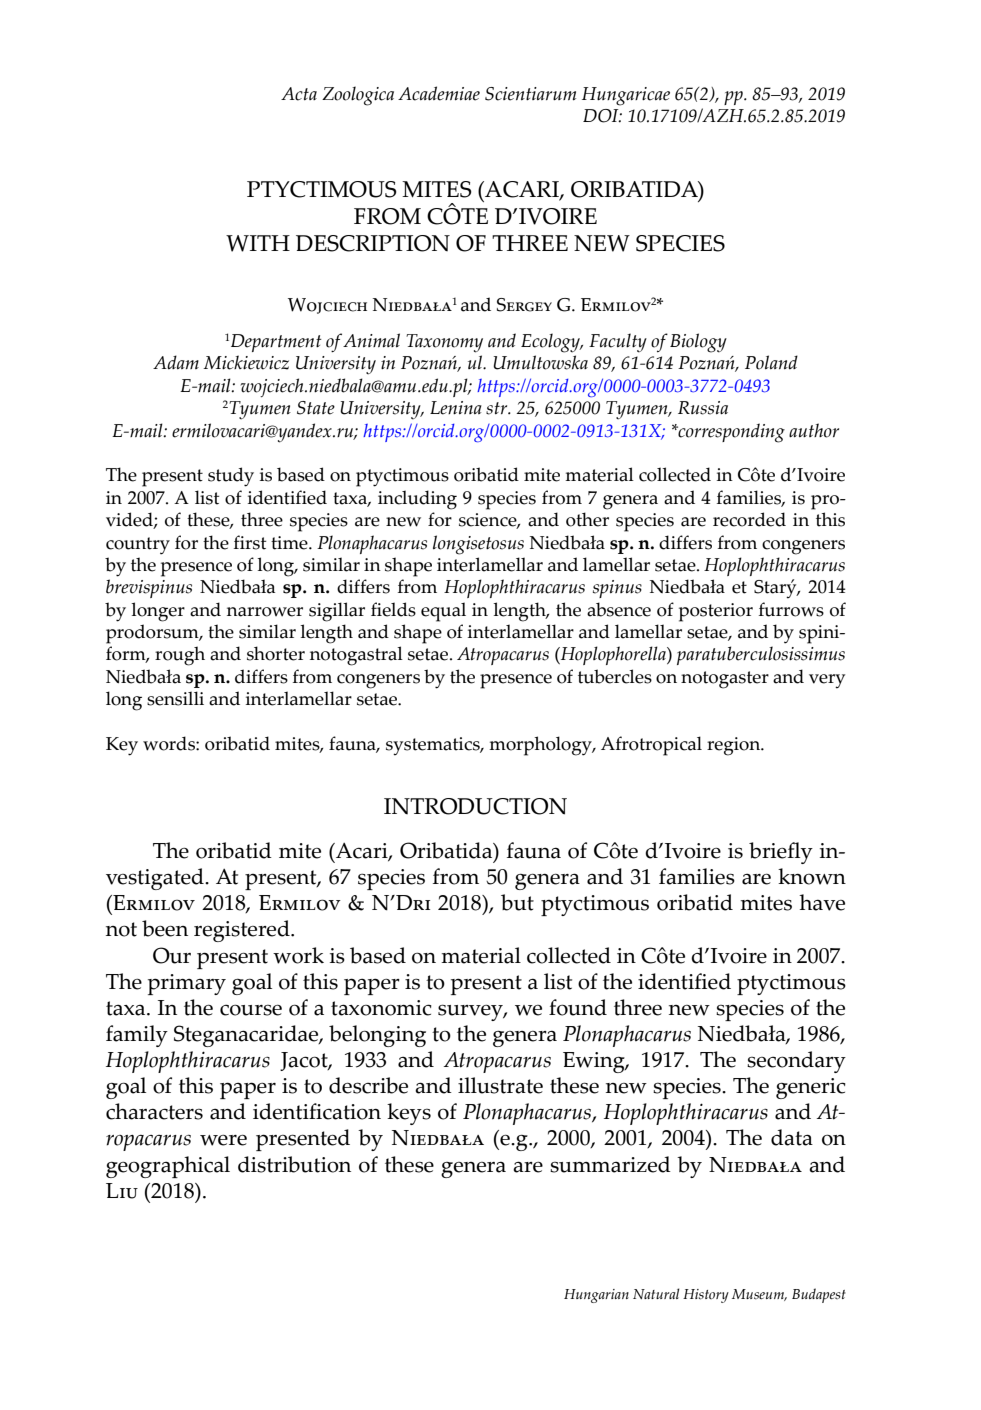 The width and height of the page is (981, 1410). Describe the element at coordinates (596, 1296) in the page. I see `Hungarian` at that location.
